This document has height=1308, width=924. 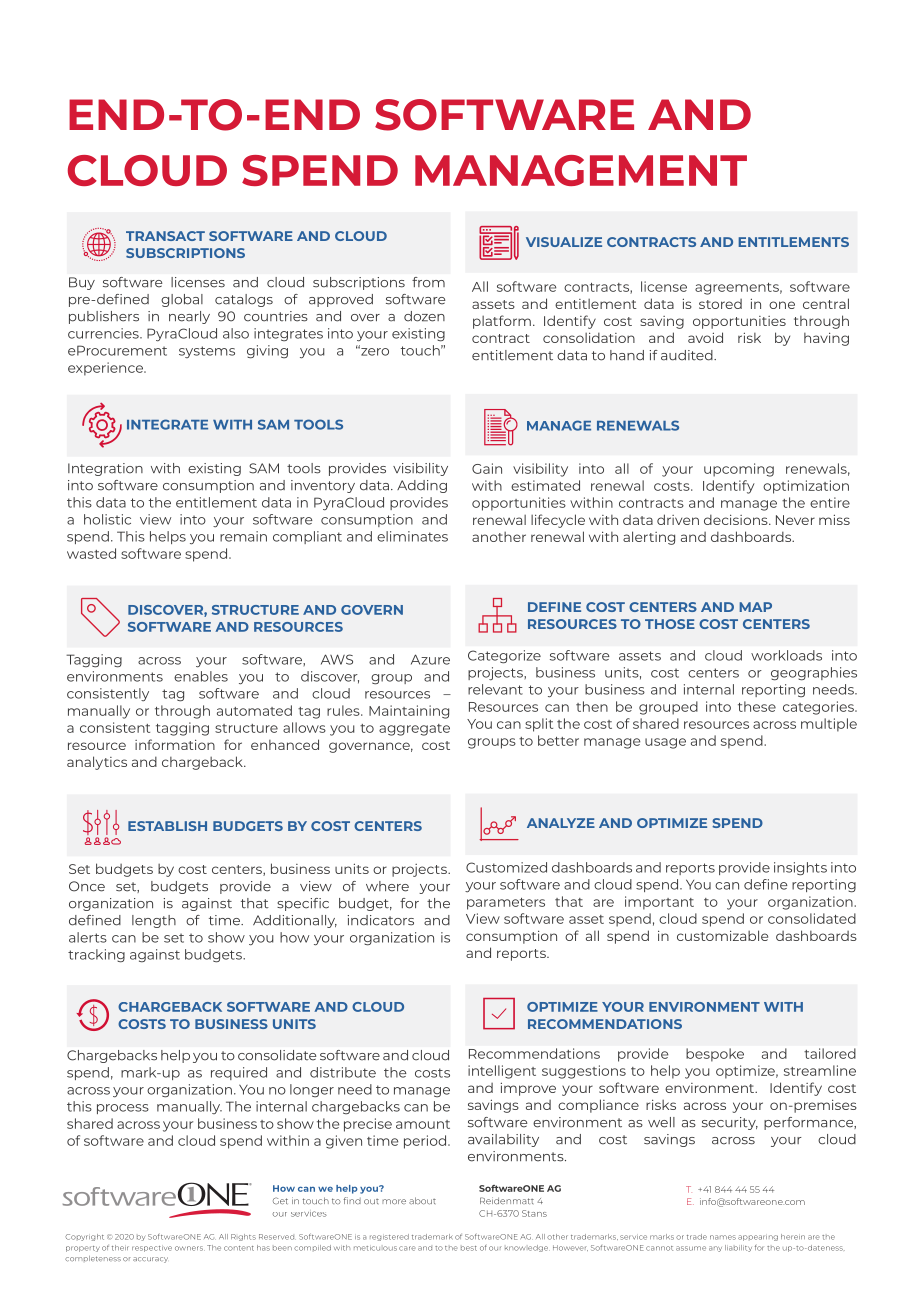 What do you see at coordinates (720, 304) in the document?
I see `stored` at bounding box center [720, 304].
